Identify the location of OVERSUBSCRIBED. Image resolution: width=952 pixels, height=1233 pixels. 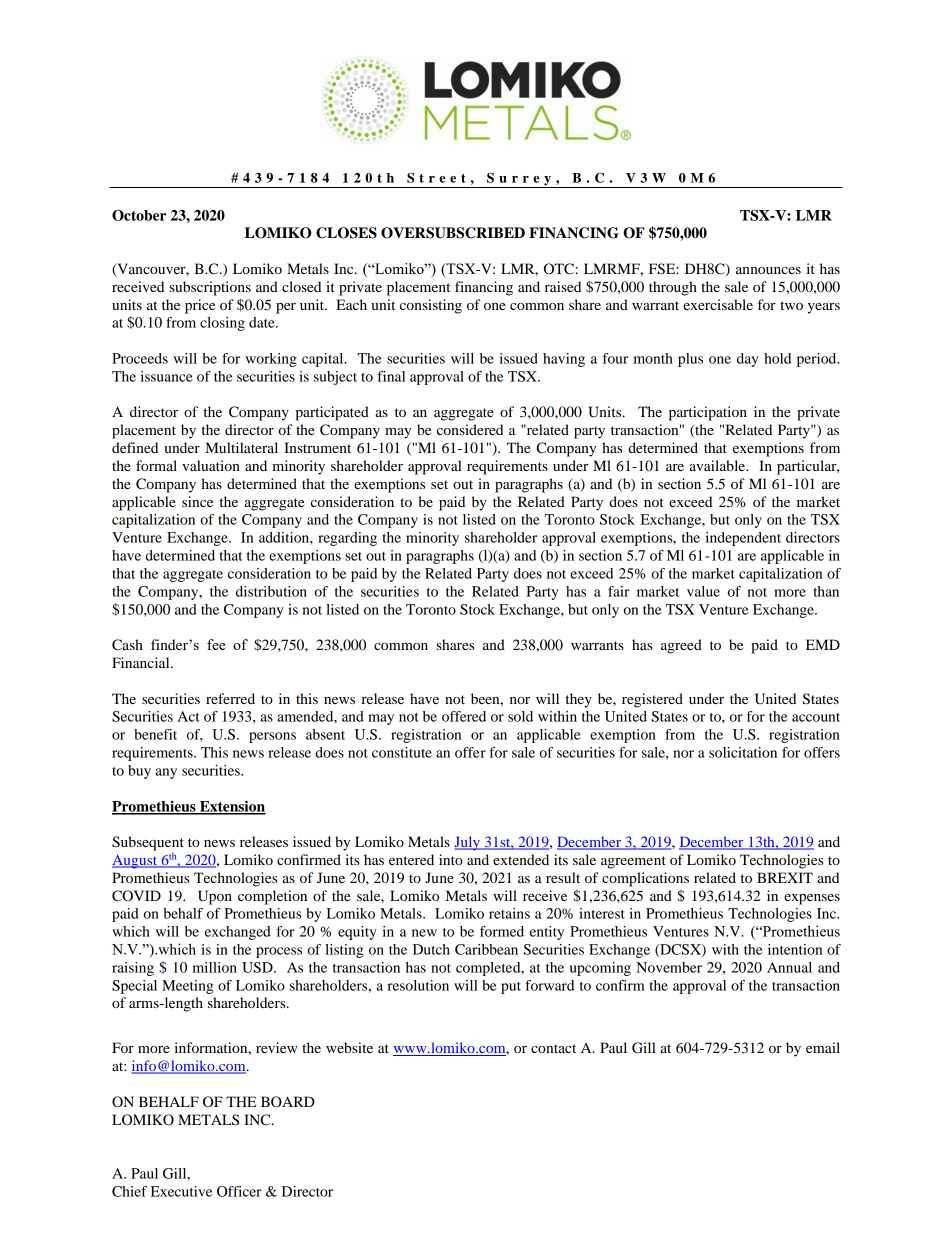
(453, 233).
